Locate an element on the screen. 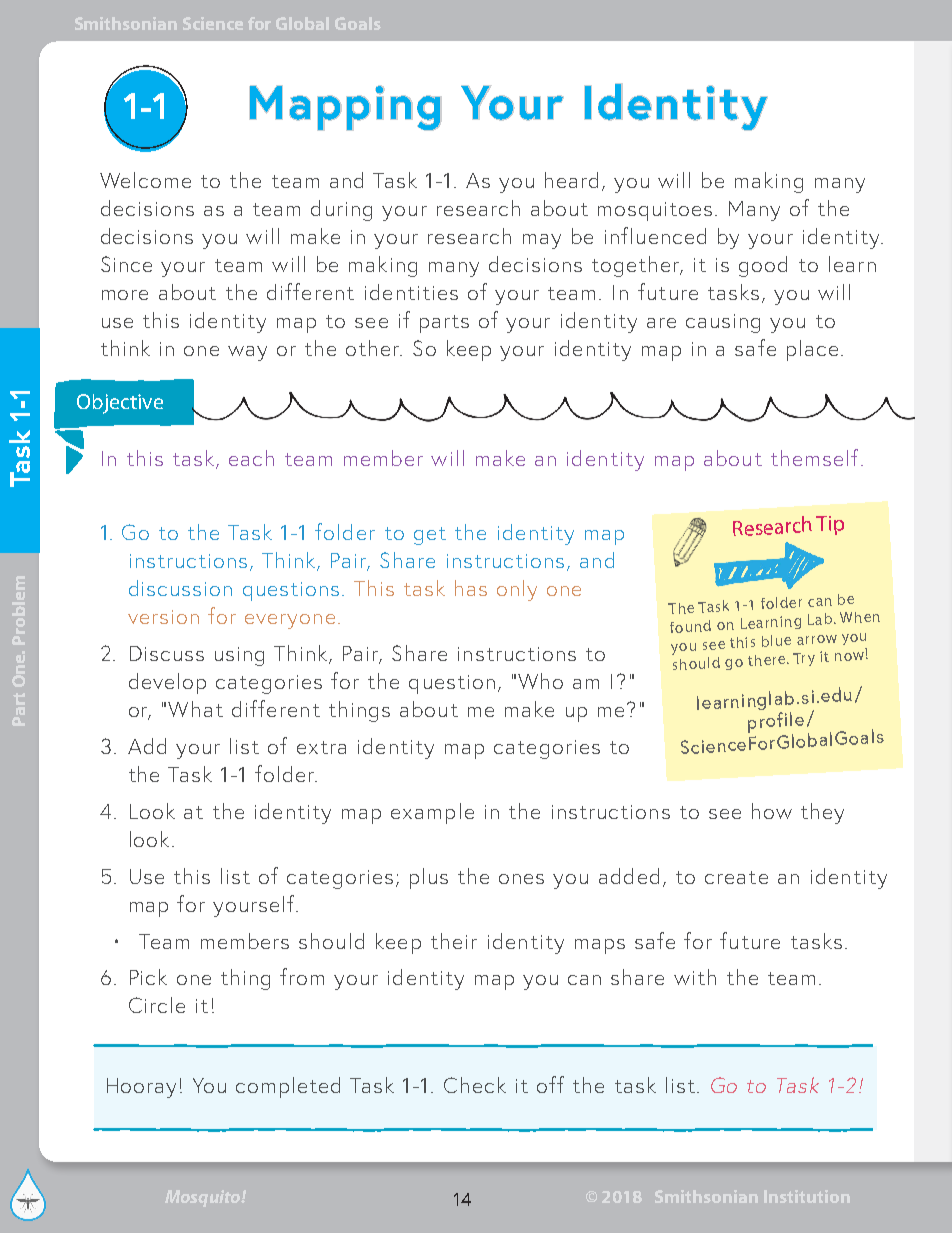 This screenshot has width=952, height=1233. how is located at coordinates (772, 811).
